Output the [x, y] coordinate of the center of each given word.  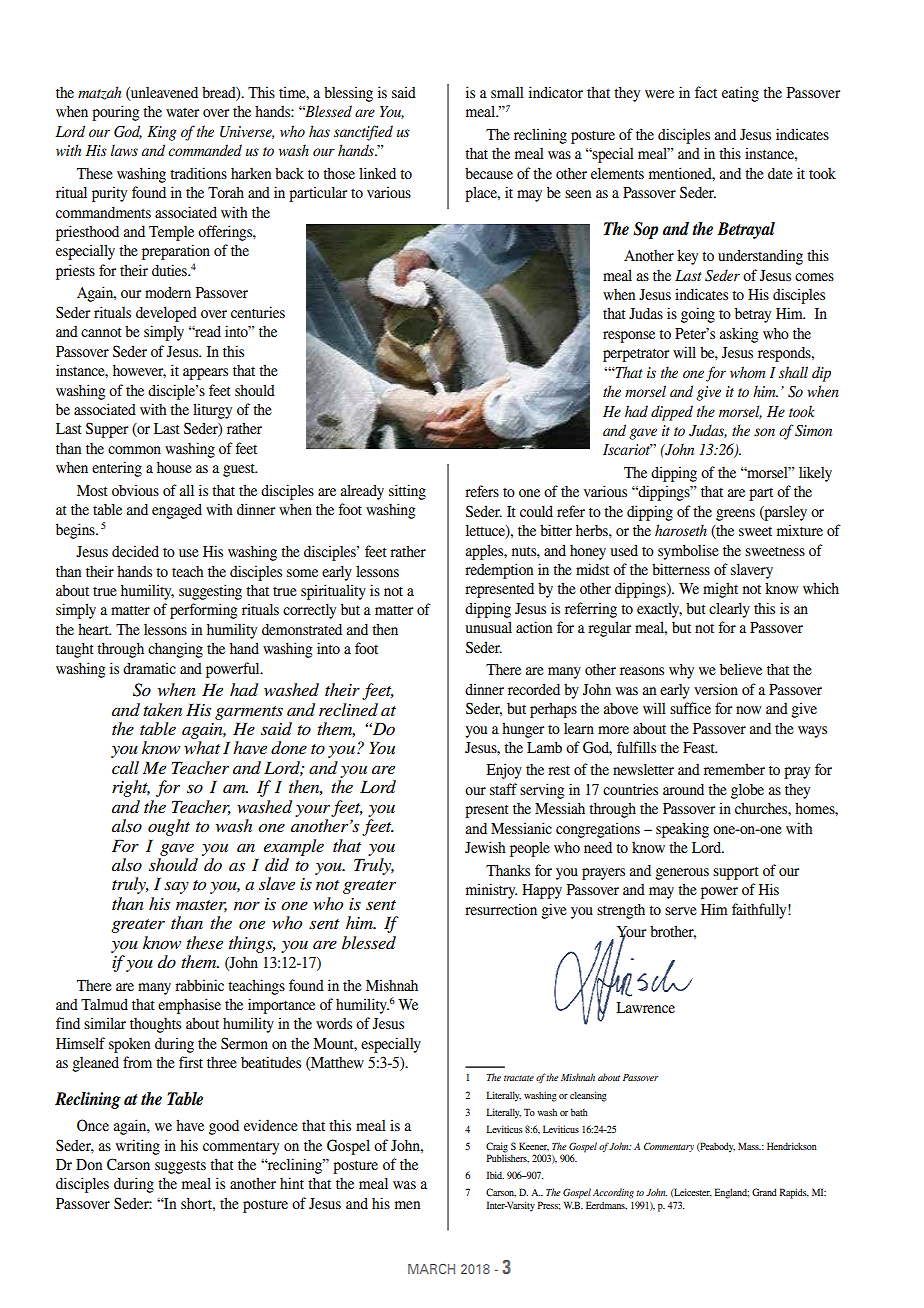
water [182, 112]
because [489, 173]
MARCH [431, 1269]
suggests [180, 1167]
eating [740, 94]
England [732, 1193]
